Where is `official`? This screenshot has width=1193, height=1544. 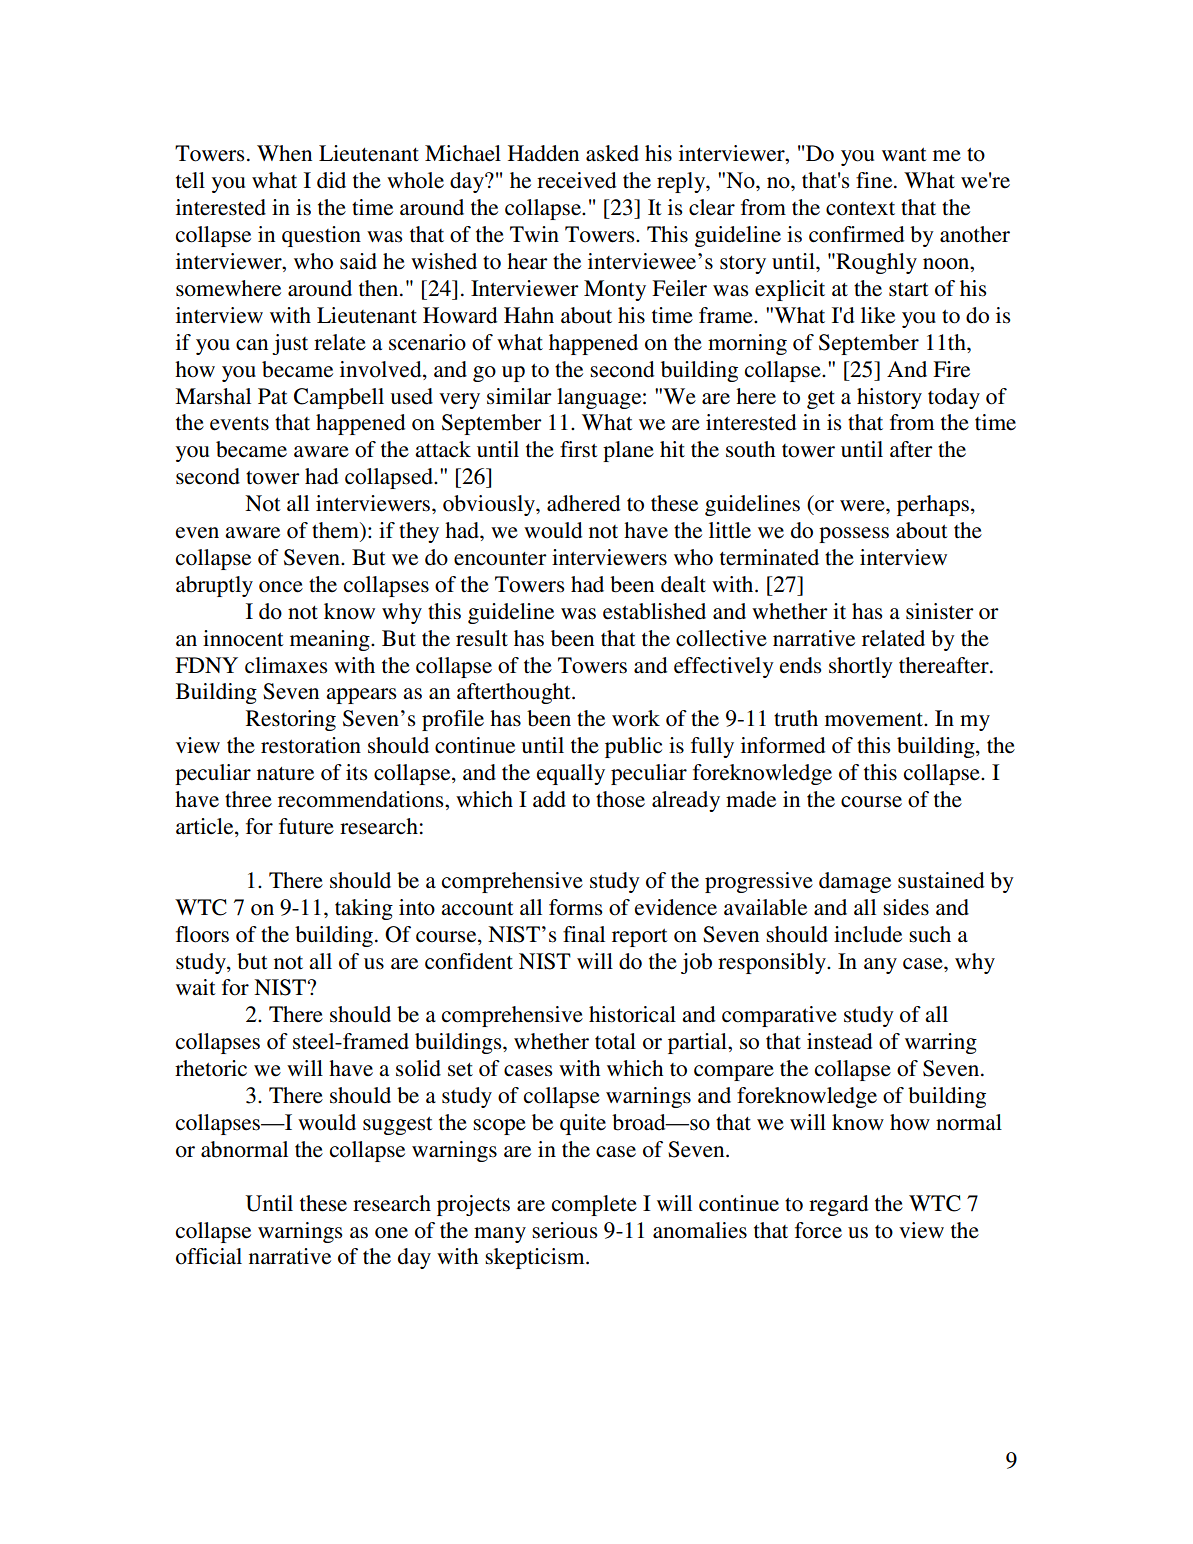
official is located at coordinates (209, 1256).
